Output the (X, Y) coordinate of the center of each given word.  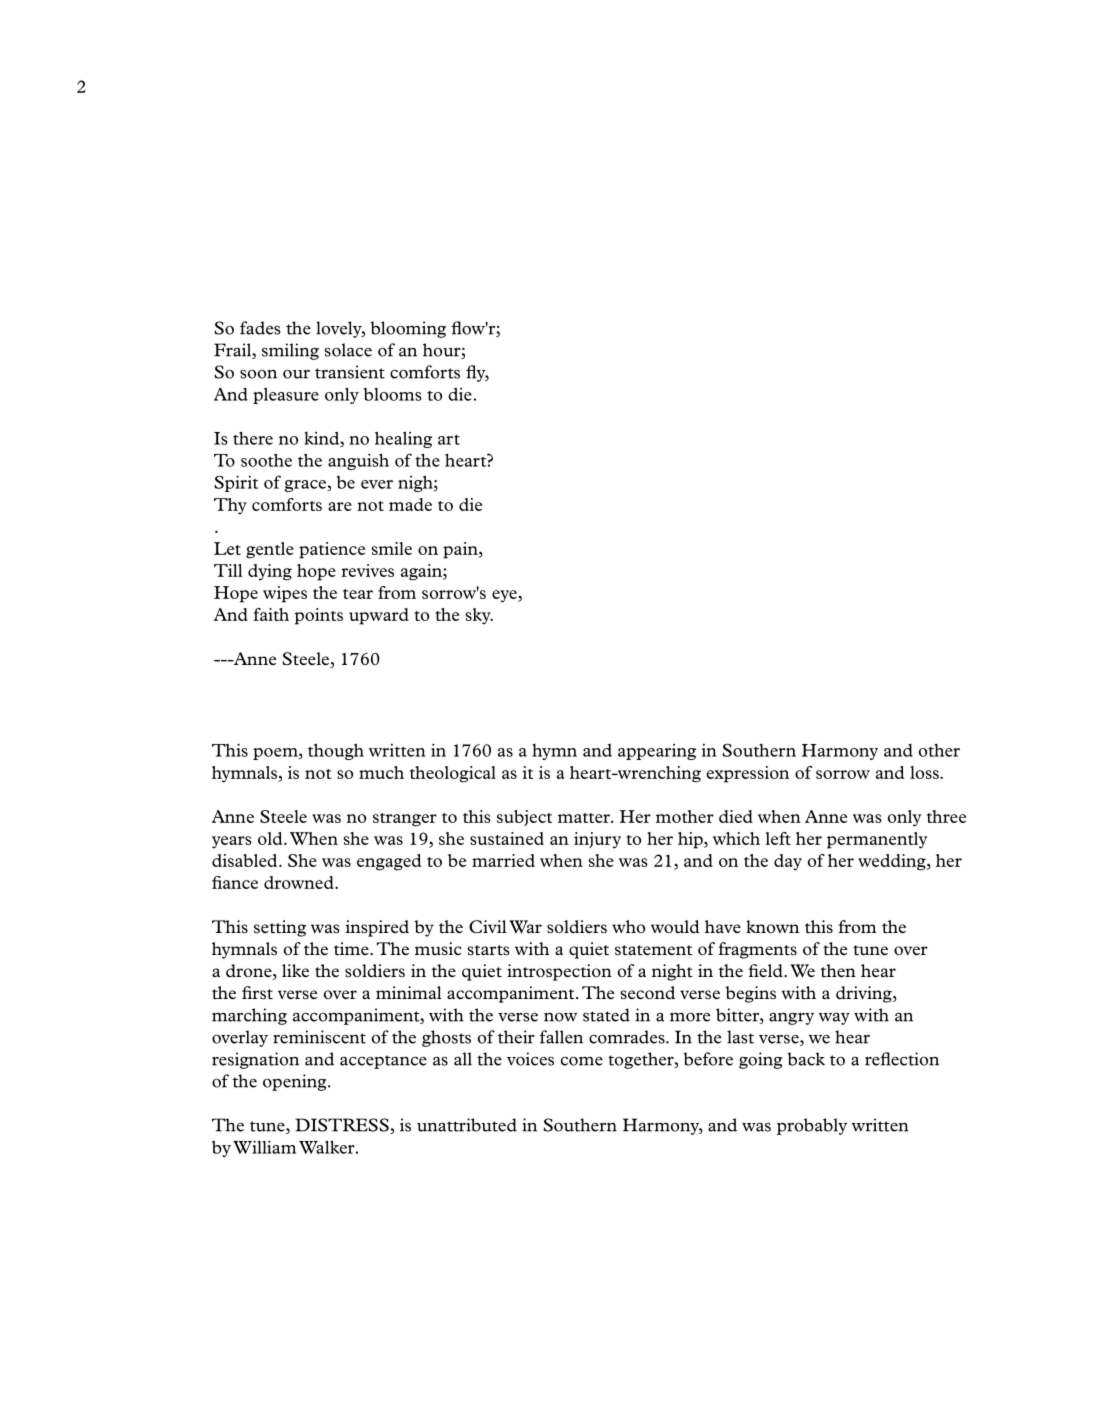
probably (812, 1126)
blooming (408, 329)
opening (296, 1082)
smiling (290, 351)
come (582, 1061)
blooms (393, 394)
